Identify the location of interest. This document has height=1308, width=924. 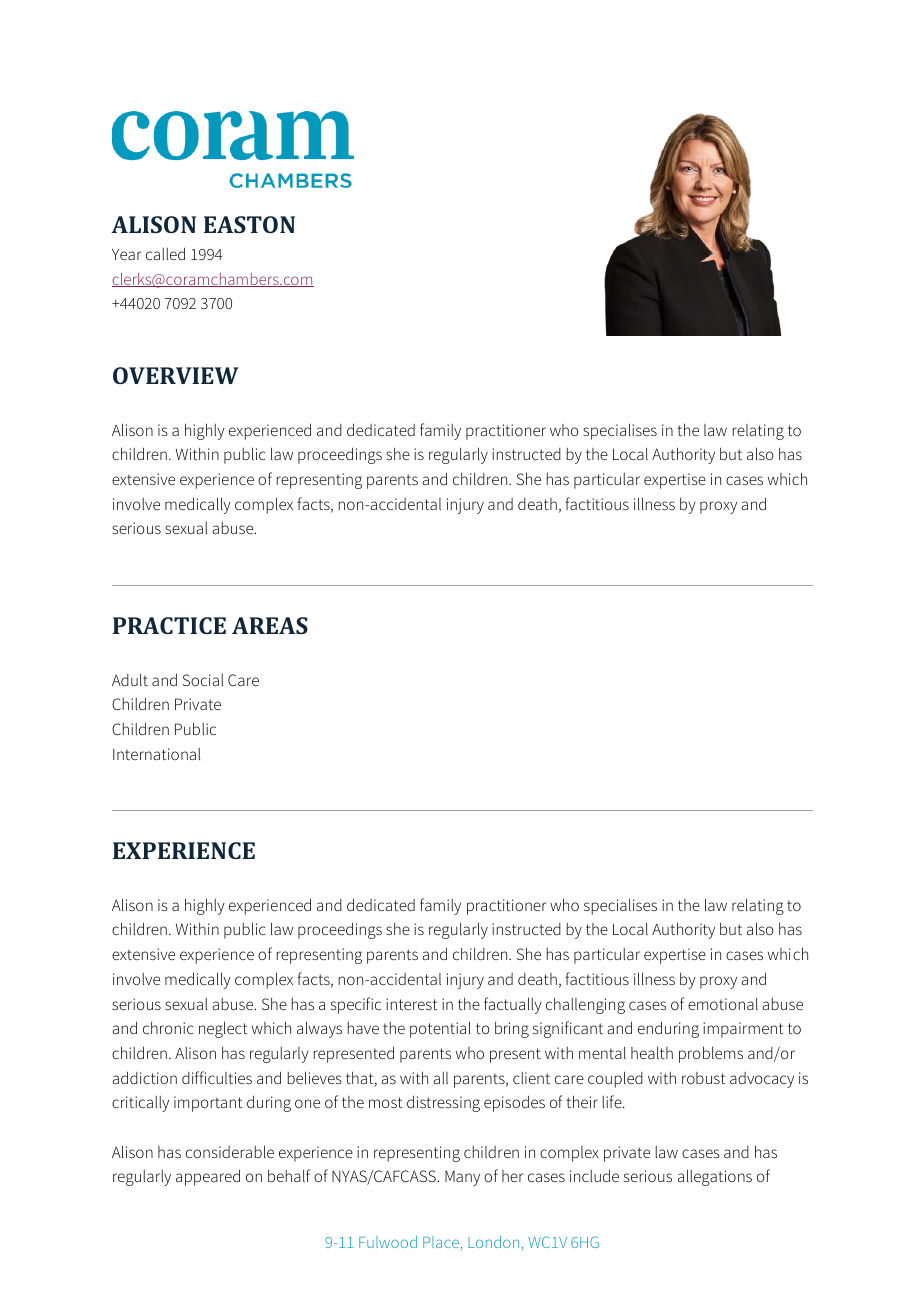
(411, 1004).
